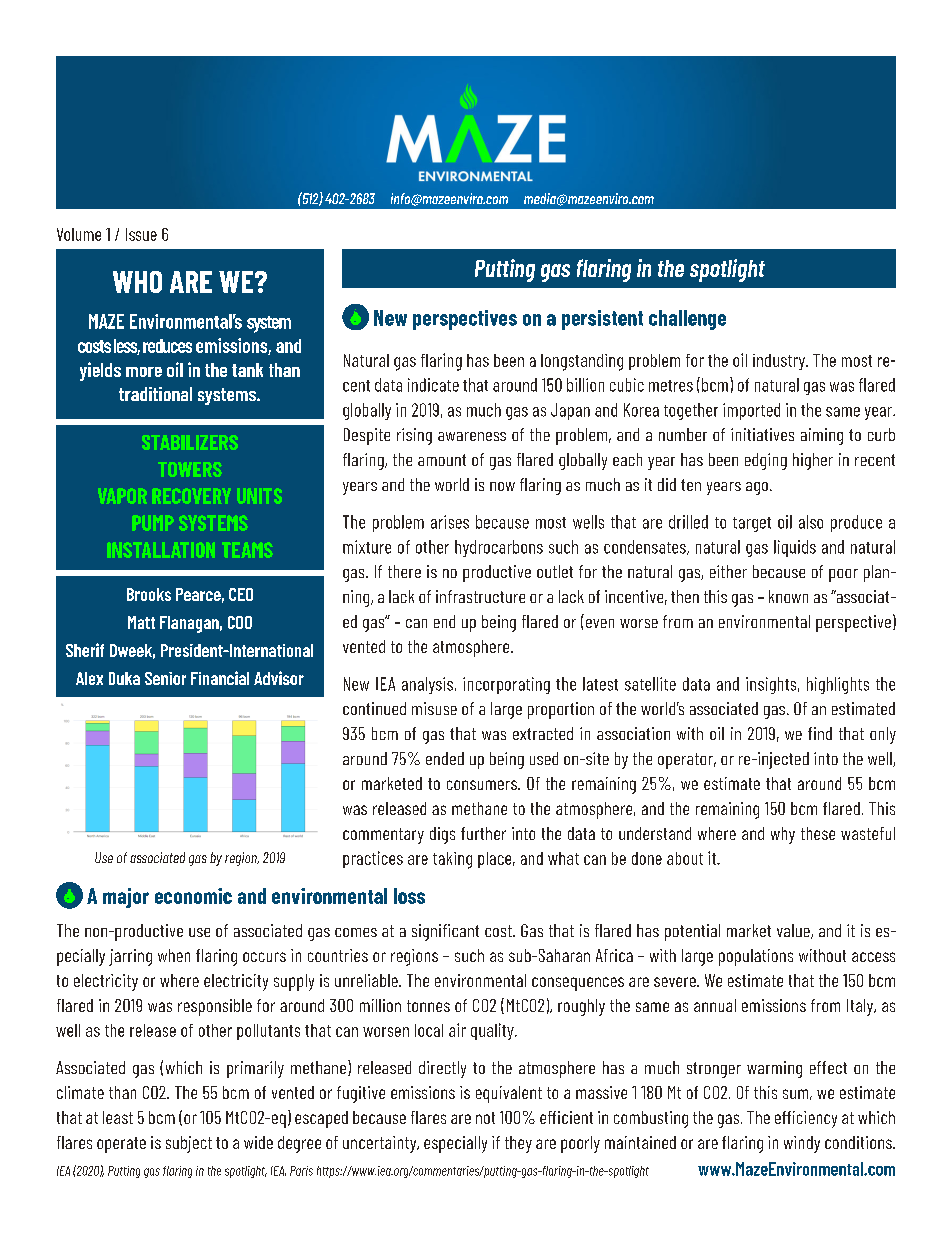  Describe the element at coordinates (165, 678) in the screenshot. I see `Senior` at that location.
